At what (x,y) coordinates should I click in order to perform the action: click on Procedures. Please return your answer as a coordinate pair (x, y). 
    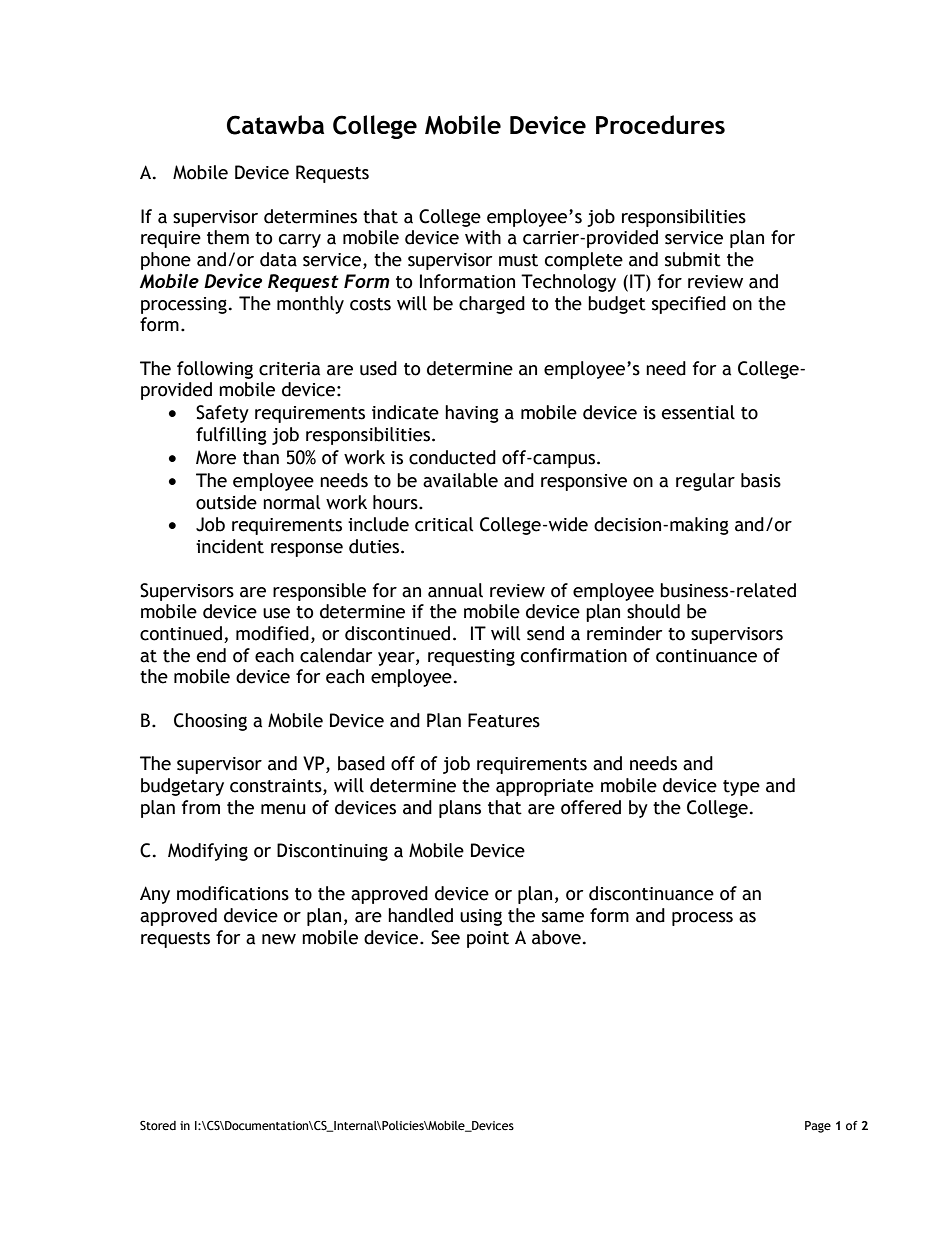
    Looking at the image, I should click on (660, 124).
